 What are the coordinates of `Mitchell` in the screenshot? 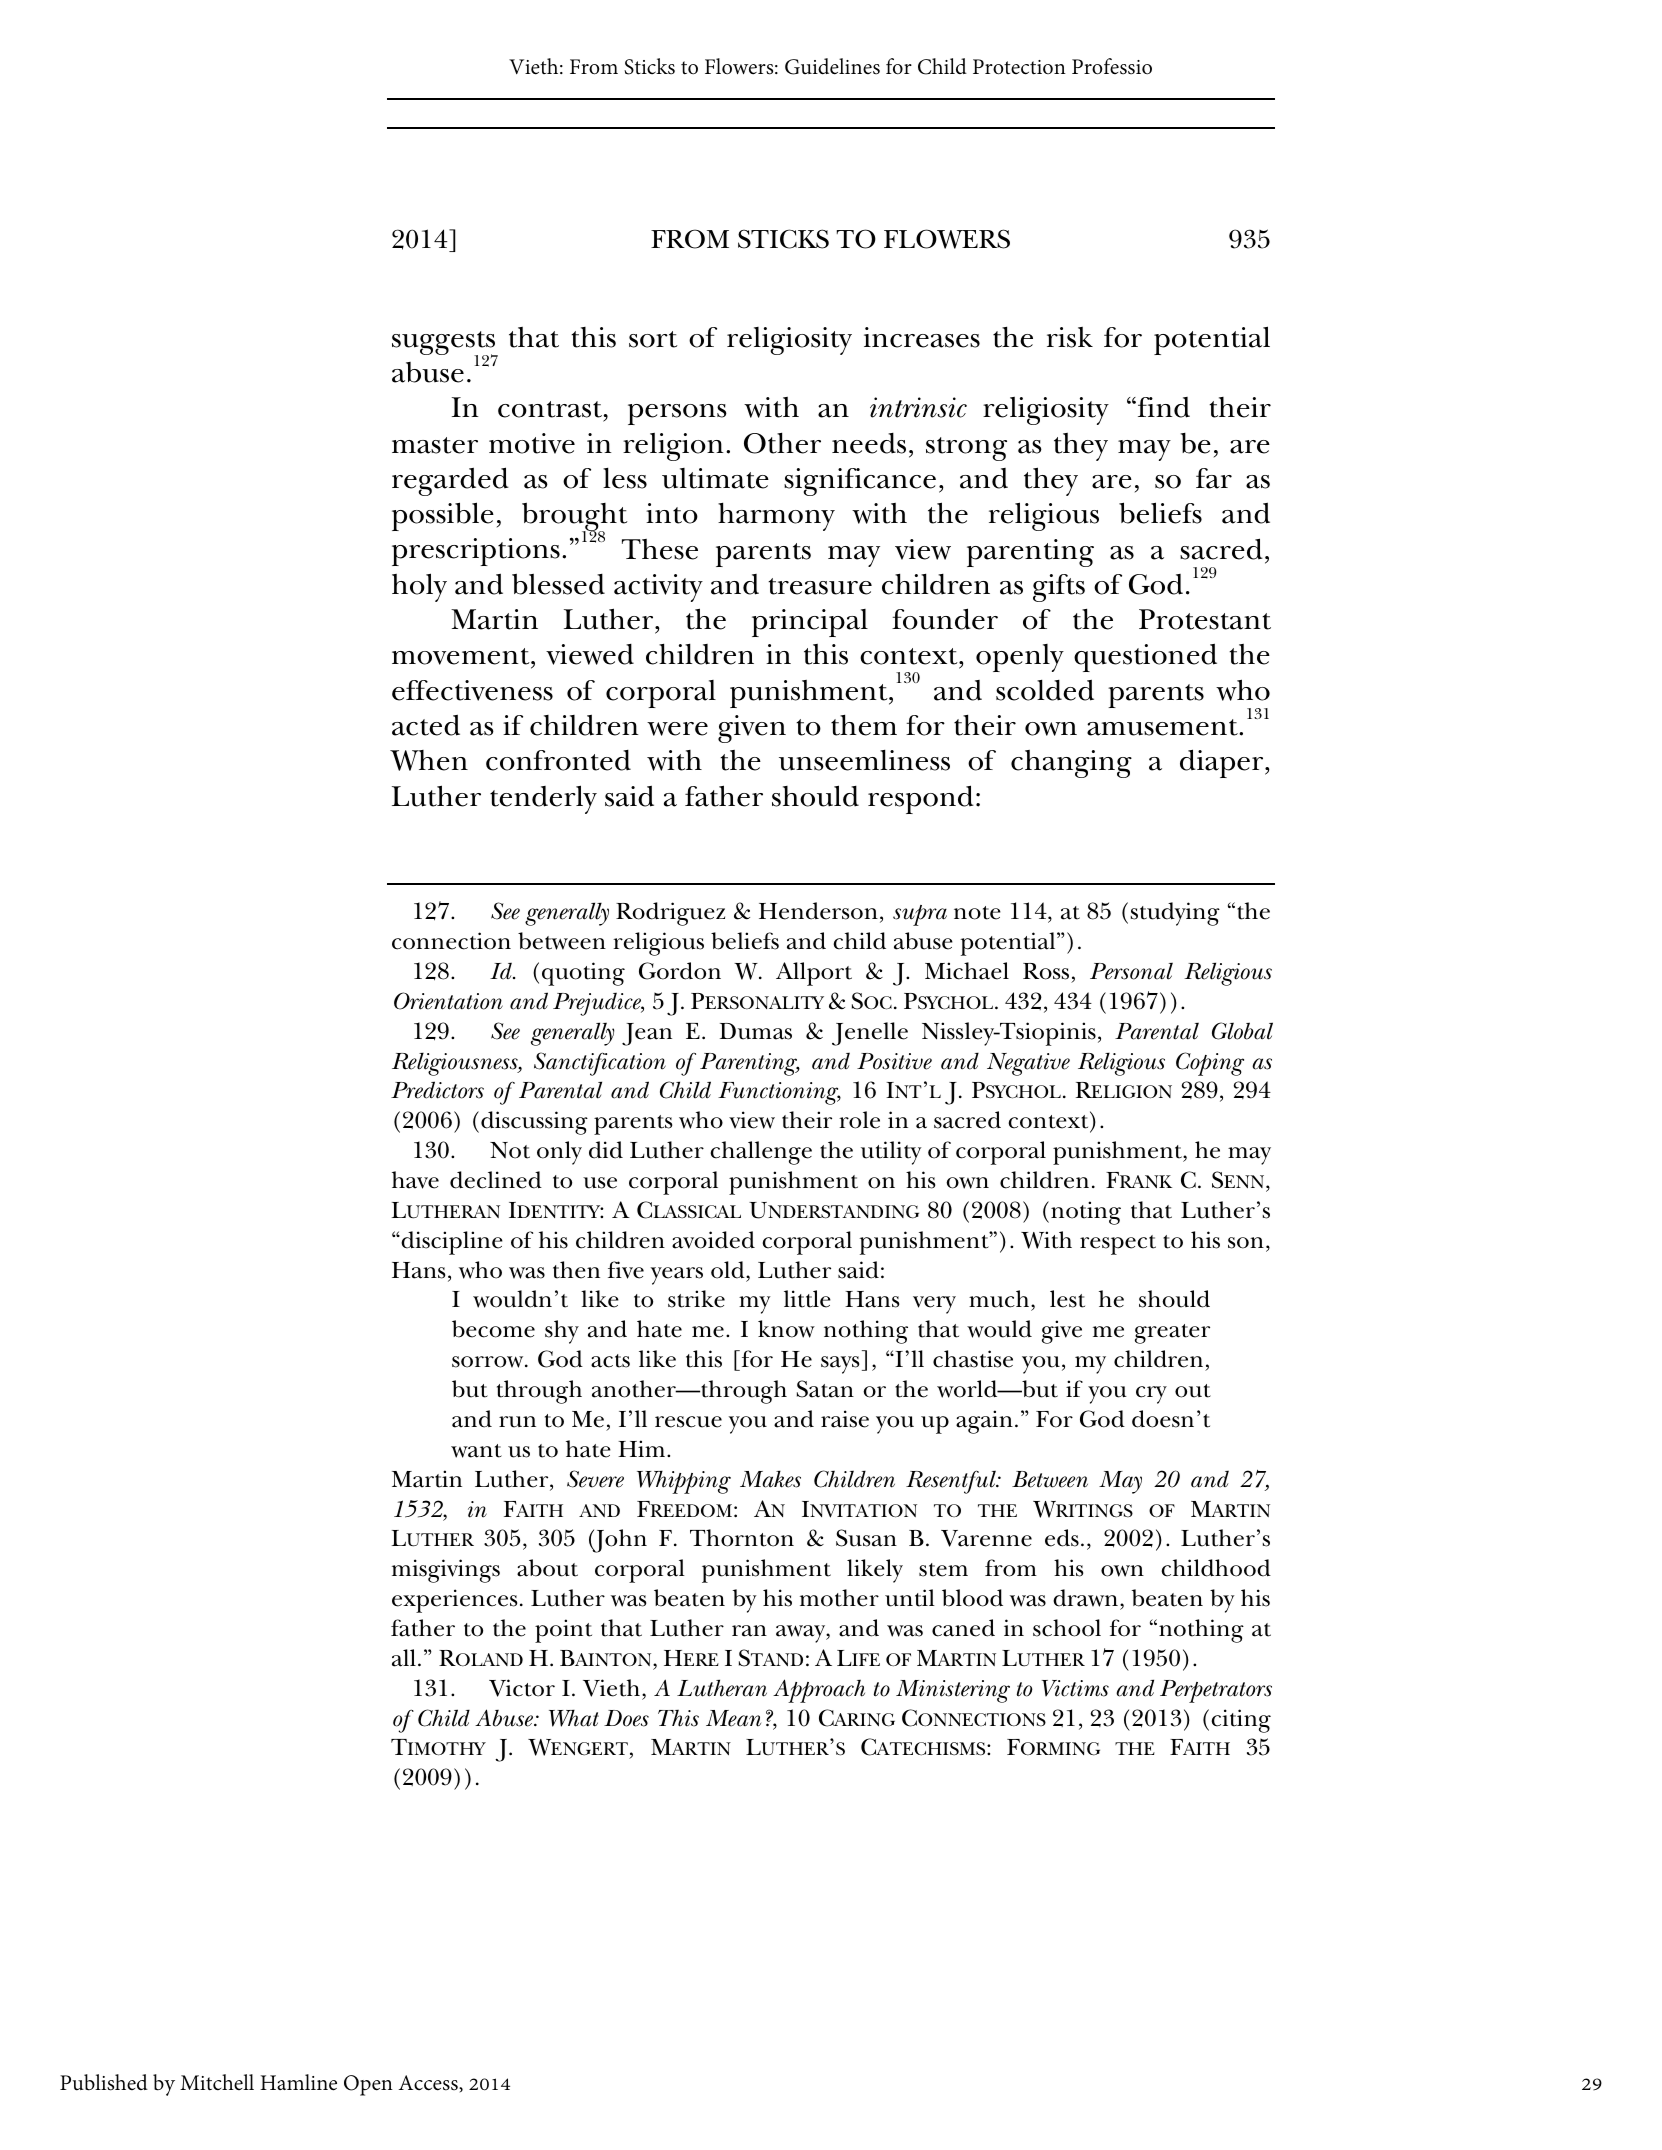 It's located at (217, 2082).
